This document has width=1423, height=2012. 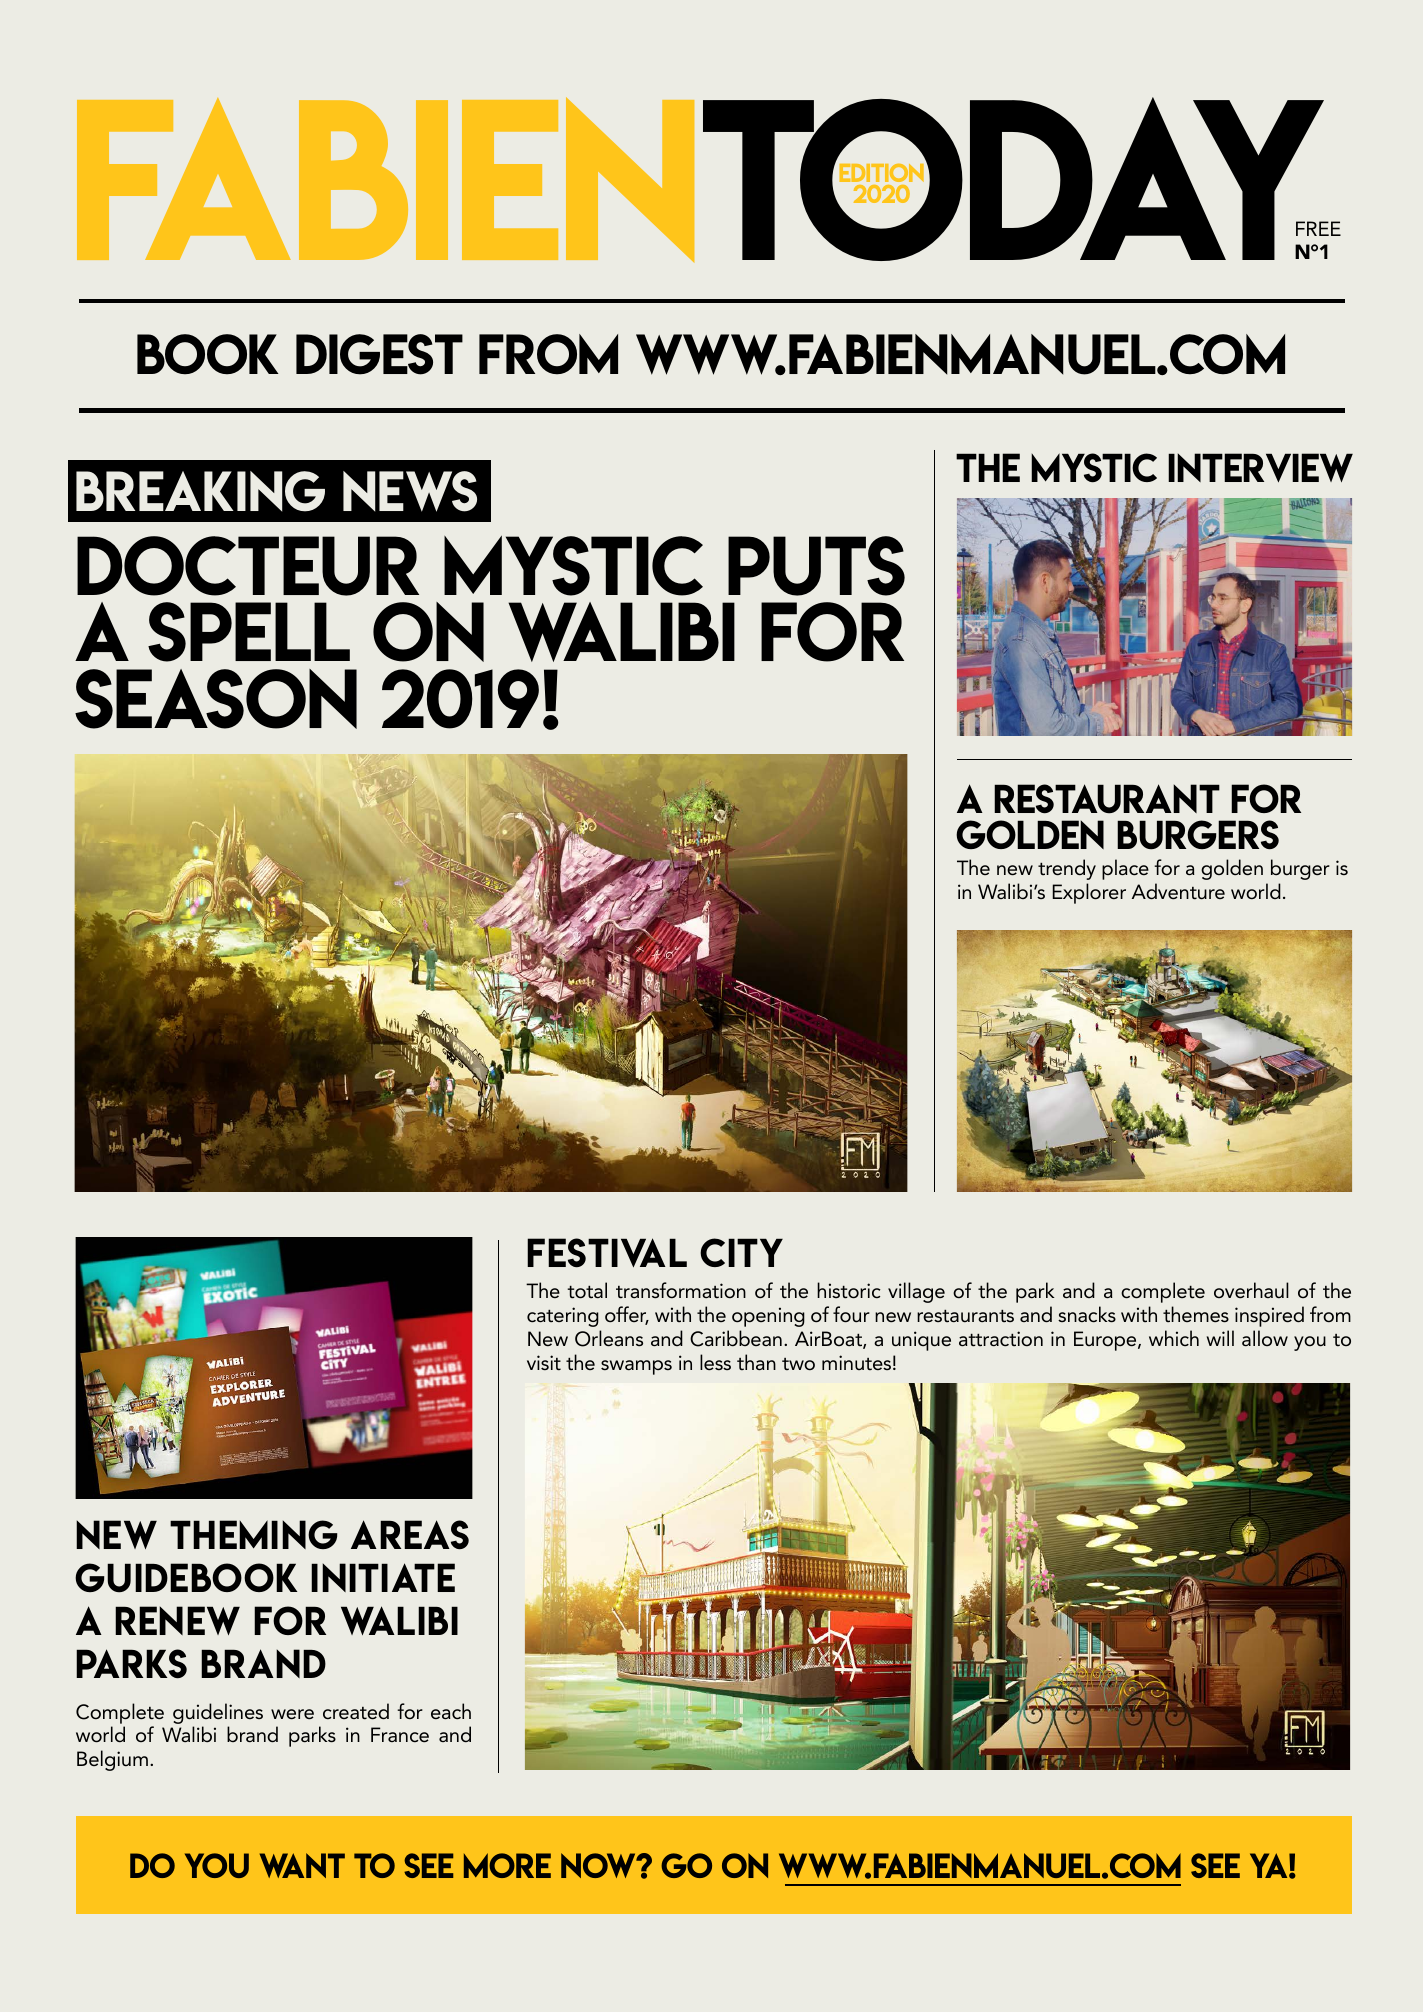 What do you see at coordinates (1318, 228) in the document?
I see `FREE` at bounding box center [1318, 228].
